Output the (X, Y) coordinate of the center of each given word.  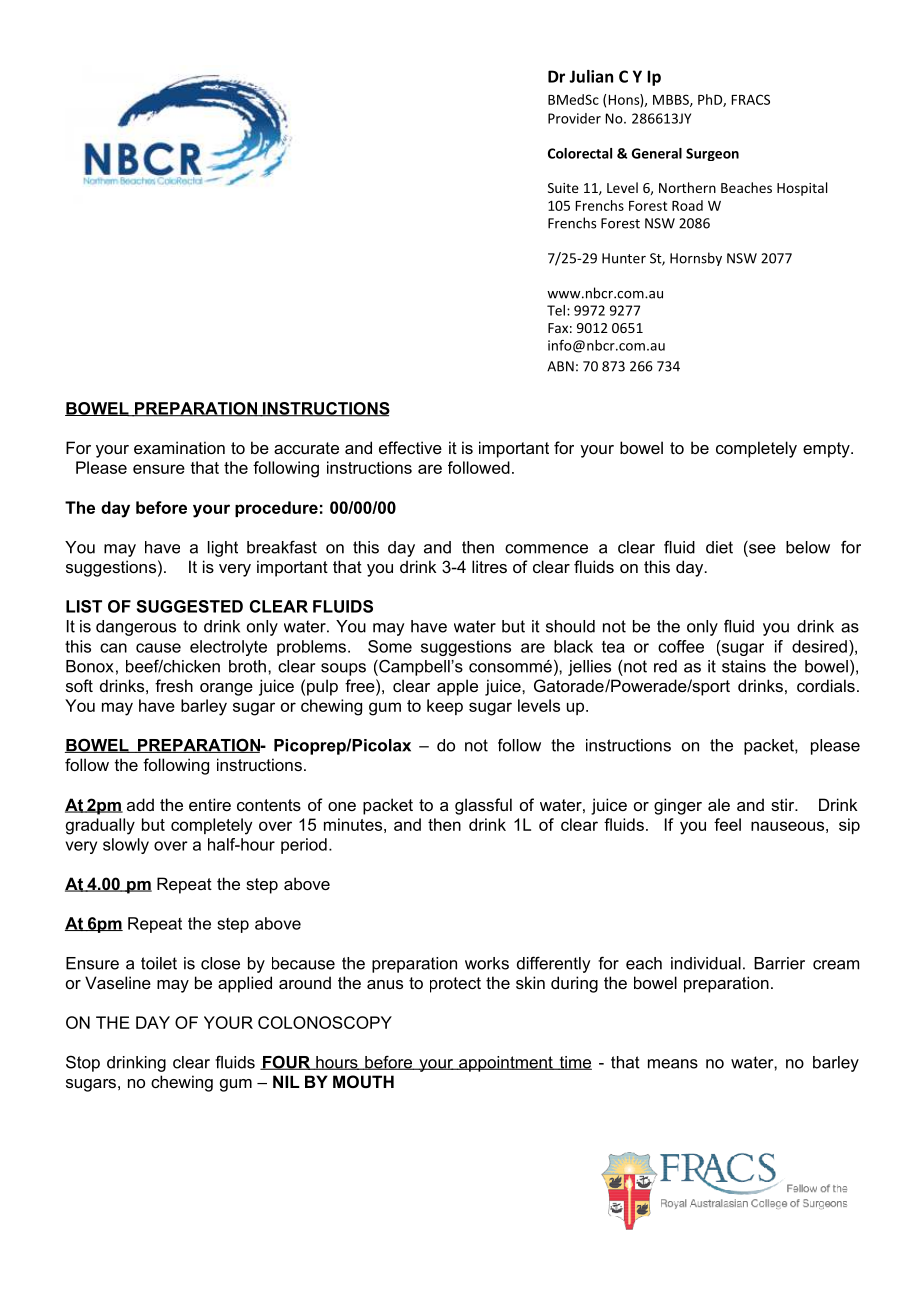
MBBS (672, 100)
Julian (591, 76)
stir (784, 804)
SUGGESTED (190, 606)
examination (179, 447)
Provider (574, 118)
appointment (506, 1064)
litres (489, 566)
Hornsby (696, 259)
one (342, 806)
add (140, 804)
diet (719, 547)
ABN (560, 366)
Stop (83, 1063)
